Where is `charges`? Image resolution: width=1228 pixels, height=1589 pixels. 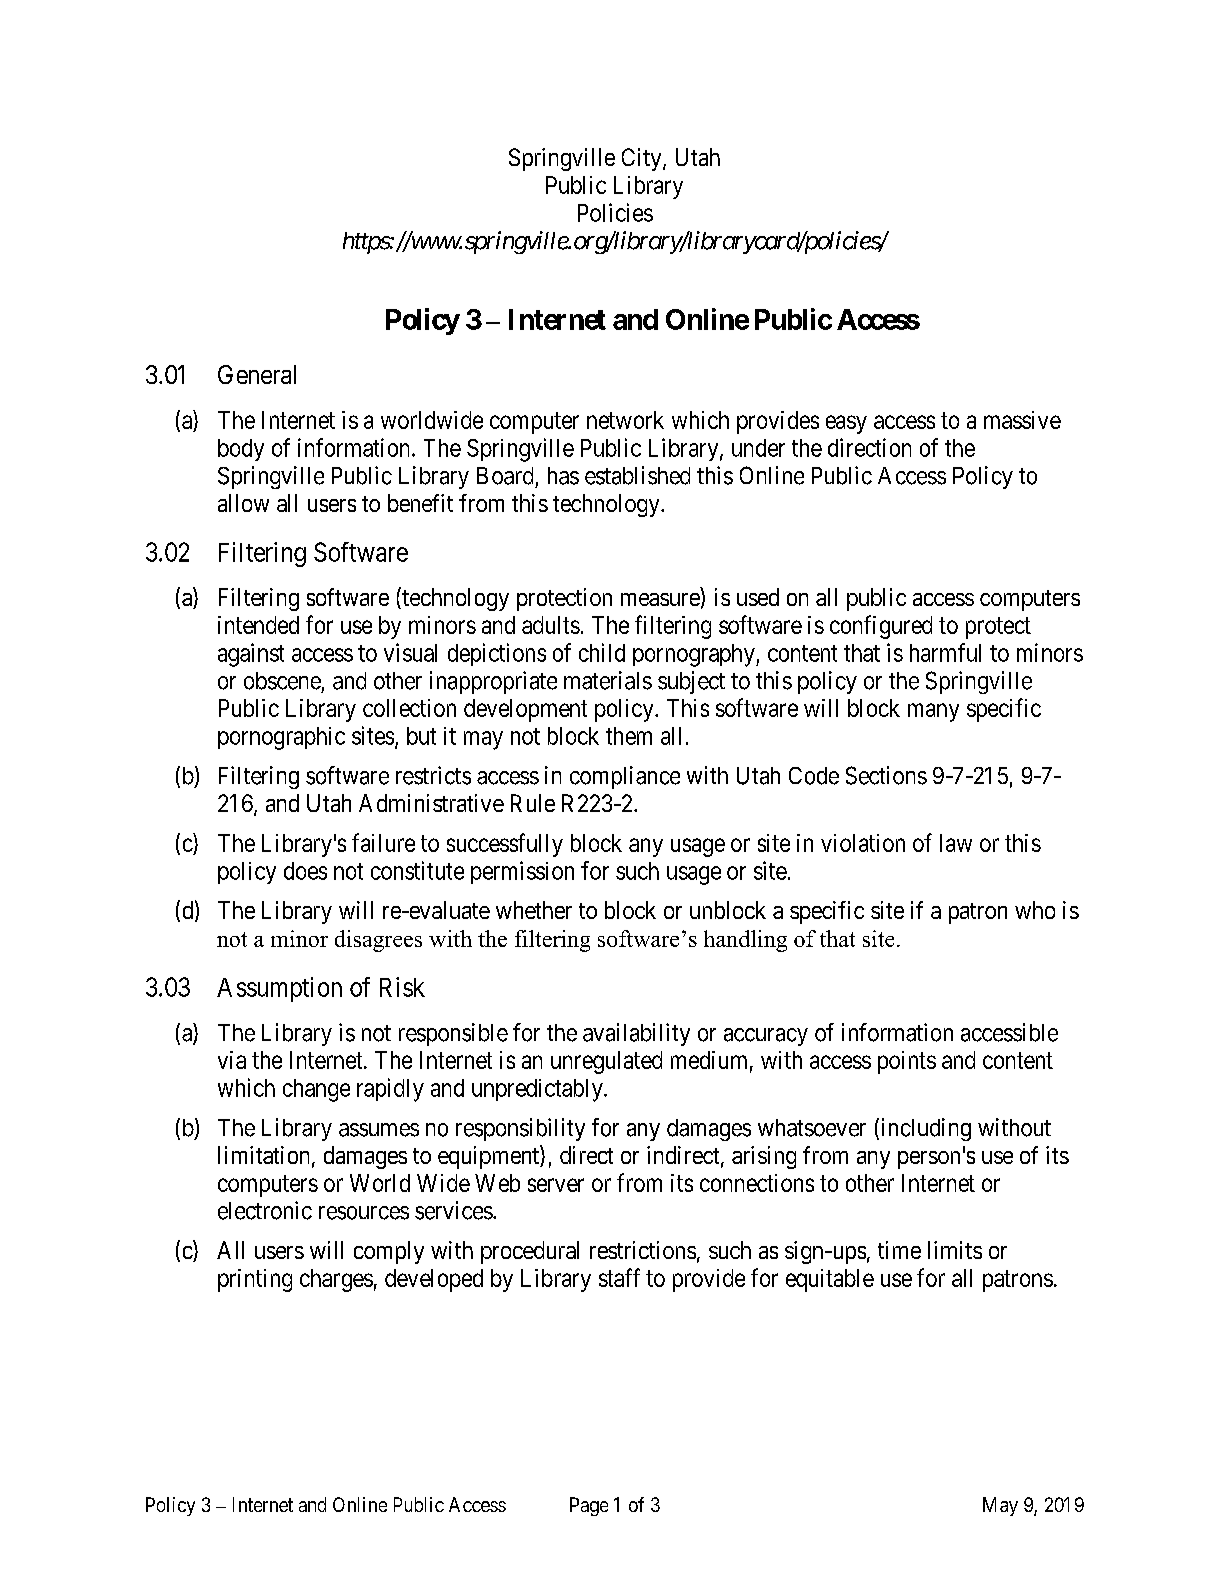
charges is located at coordinates (336, 1280).
